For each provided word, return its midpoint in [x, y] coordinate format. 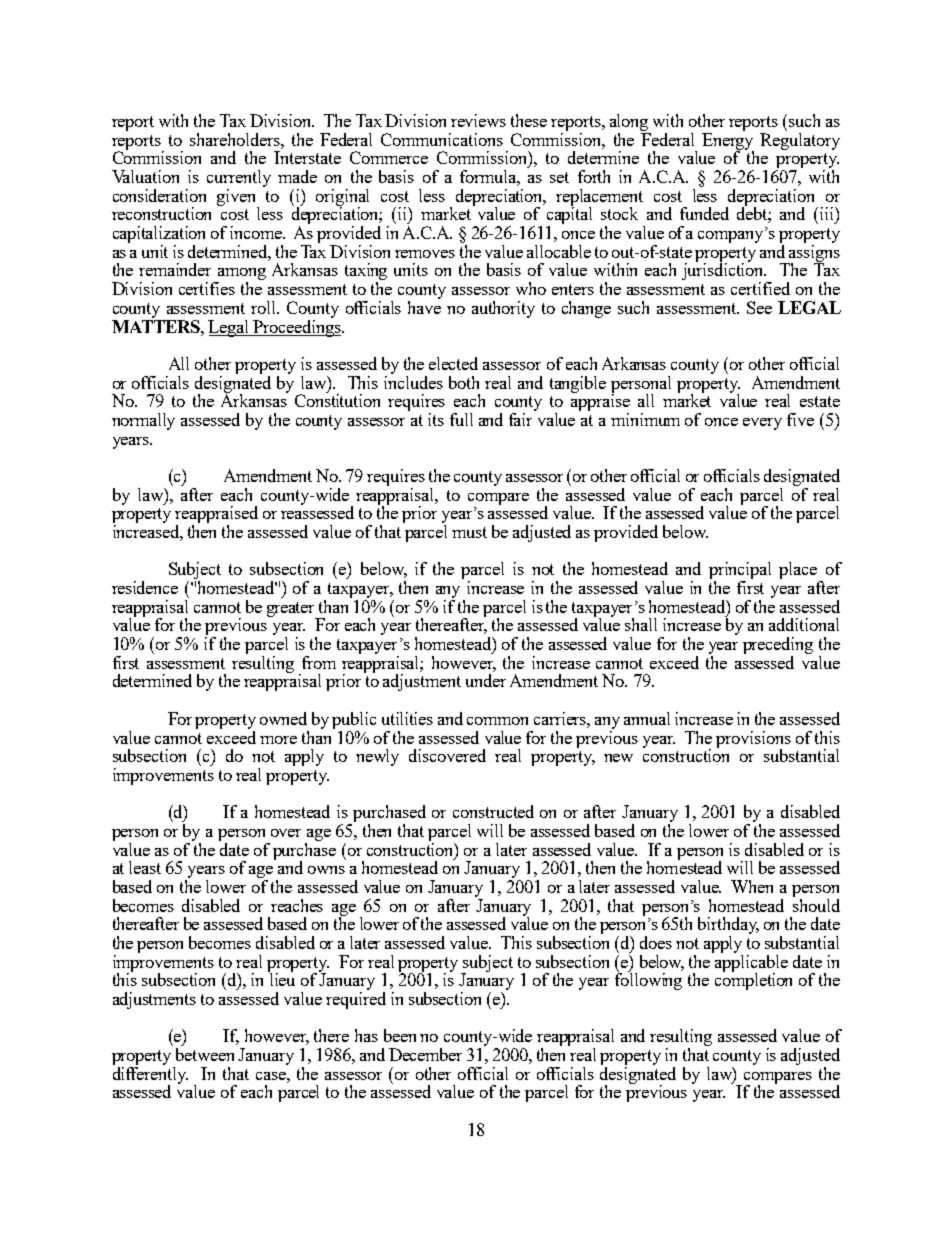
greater [292, 610]
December [425, 1054]
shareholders [236, 139]
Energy [728, 142]
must [469, 532]
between [205, 1054]
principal [740, 572]
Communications [442, 139]
